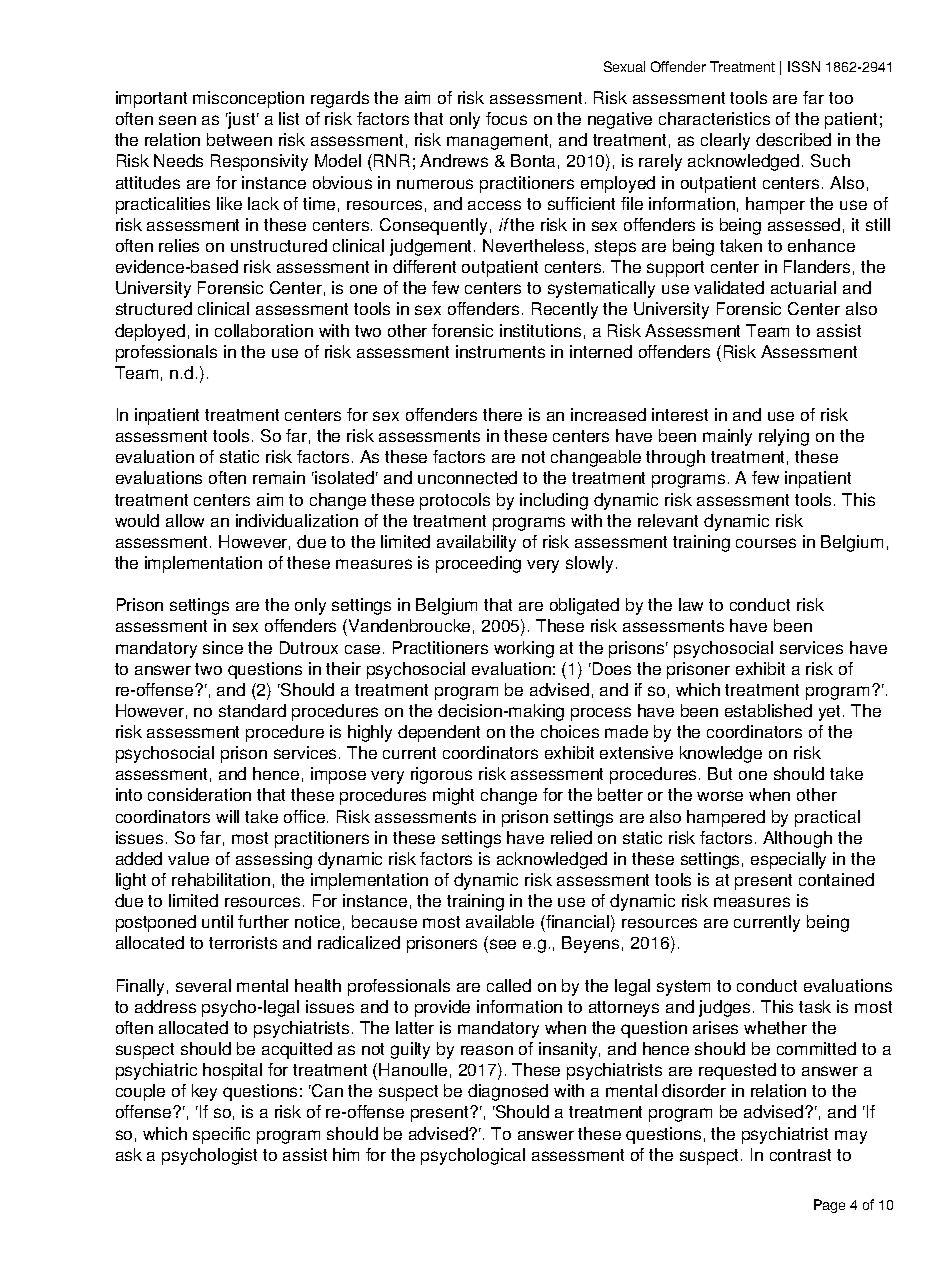 Image resolution: width=952 pixels, height=1268 pixels. Describe the element at coordinates (768, 710) in the page. I see `established` at that location.
